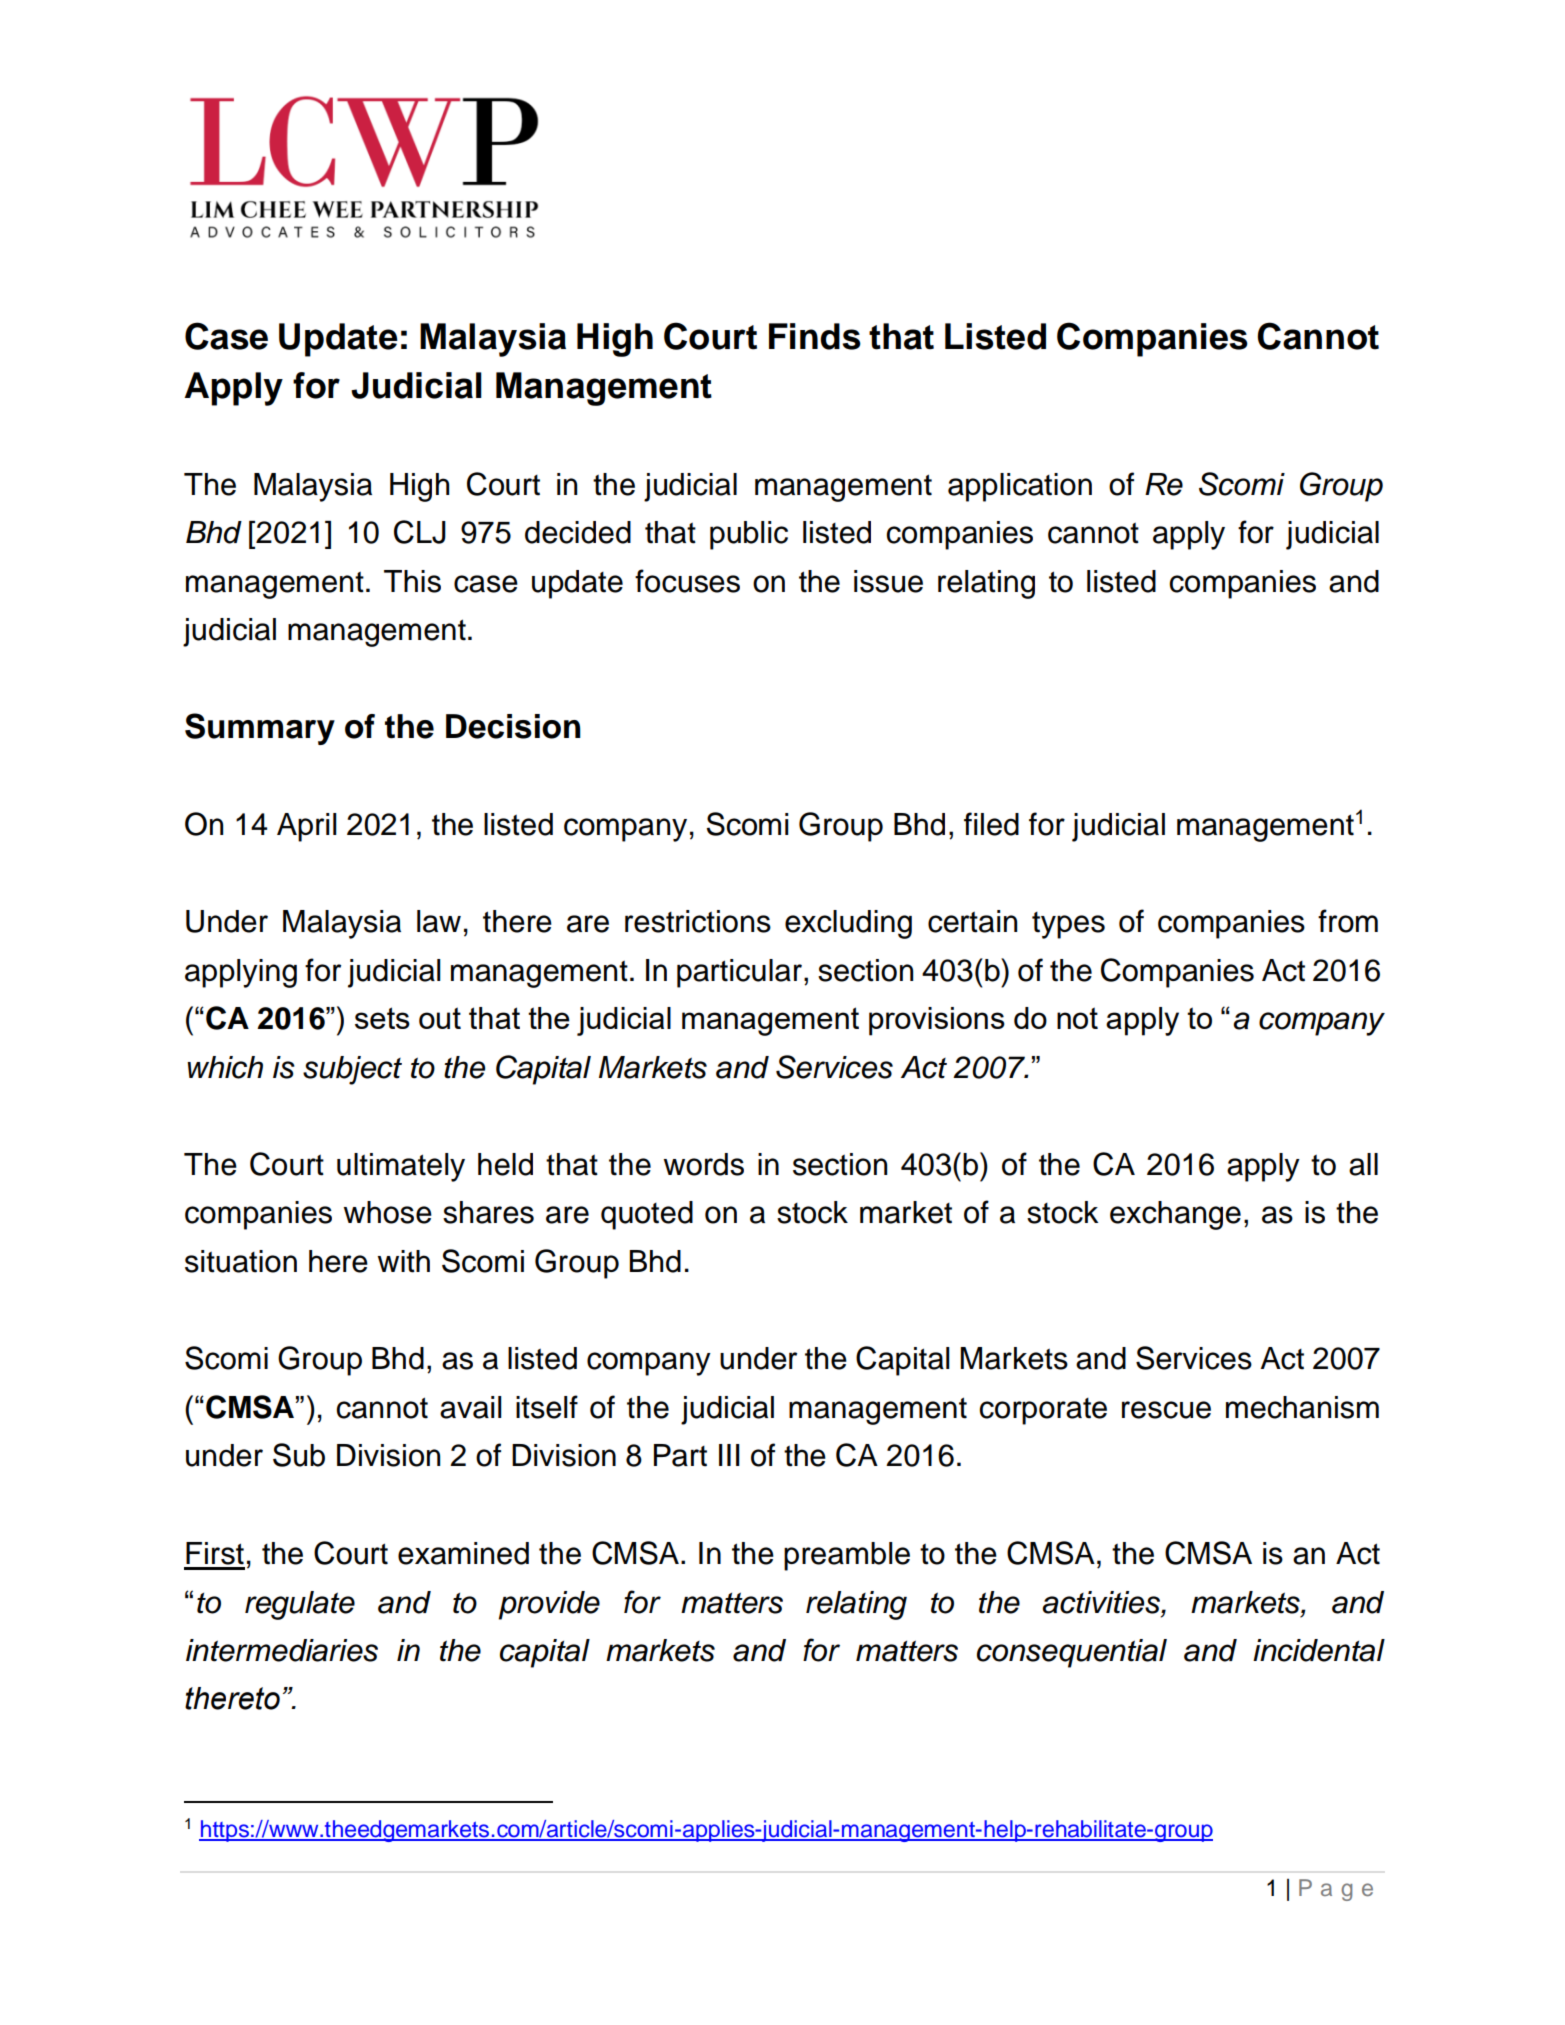  What do you see at coordinates (1175, 1215) in the image?
I see `exchange` at bounding box center [1175, 1215].
